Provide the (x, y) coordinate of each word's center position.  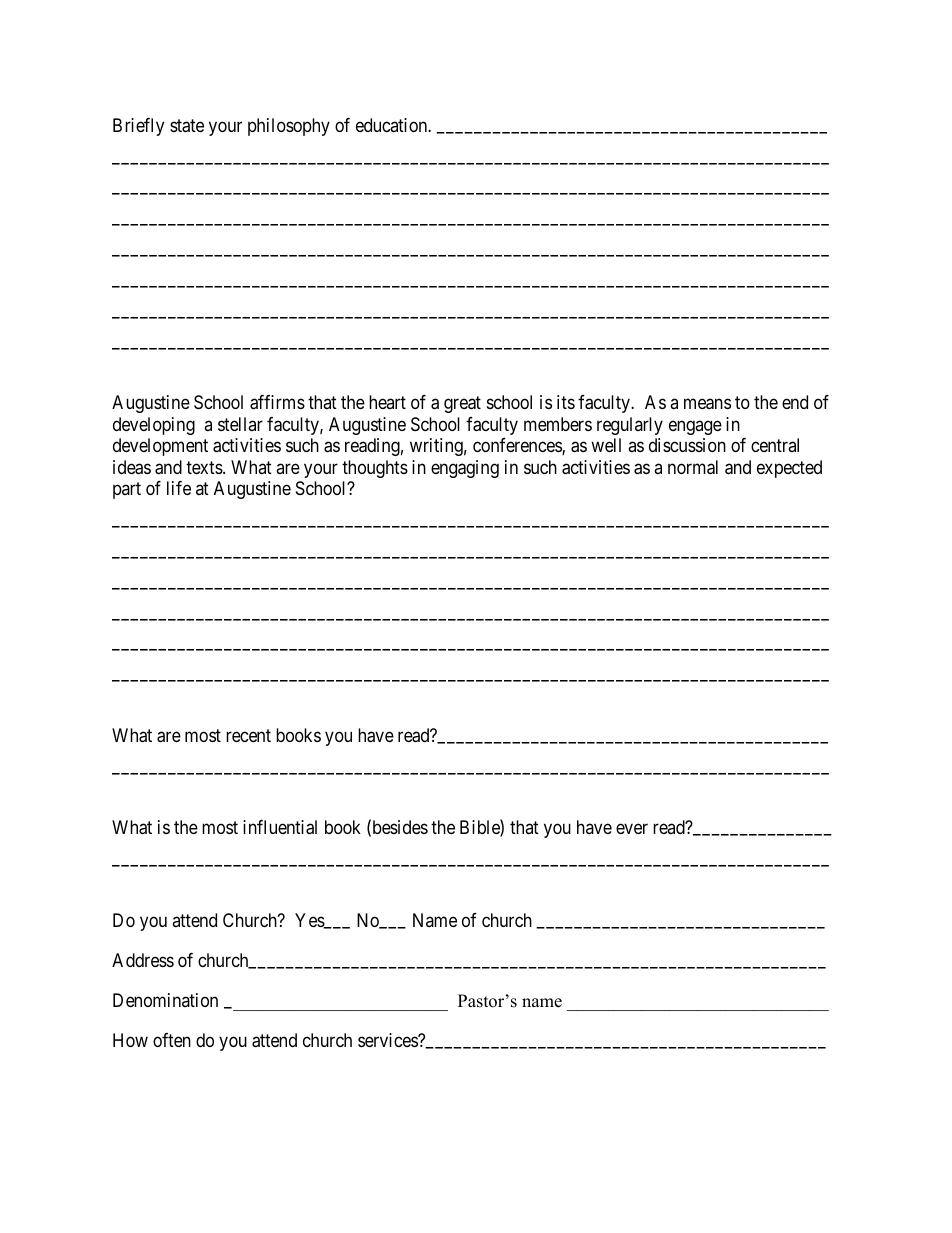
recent (248, 735)
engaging (465, 469)
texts (204, 467)
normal (693, 467)
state (187, 126)
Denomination (165, 1000)
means (707, 404)
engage (695, 427)
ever (632, 829)
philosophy (289, 127)
